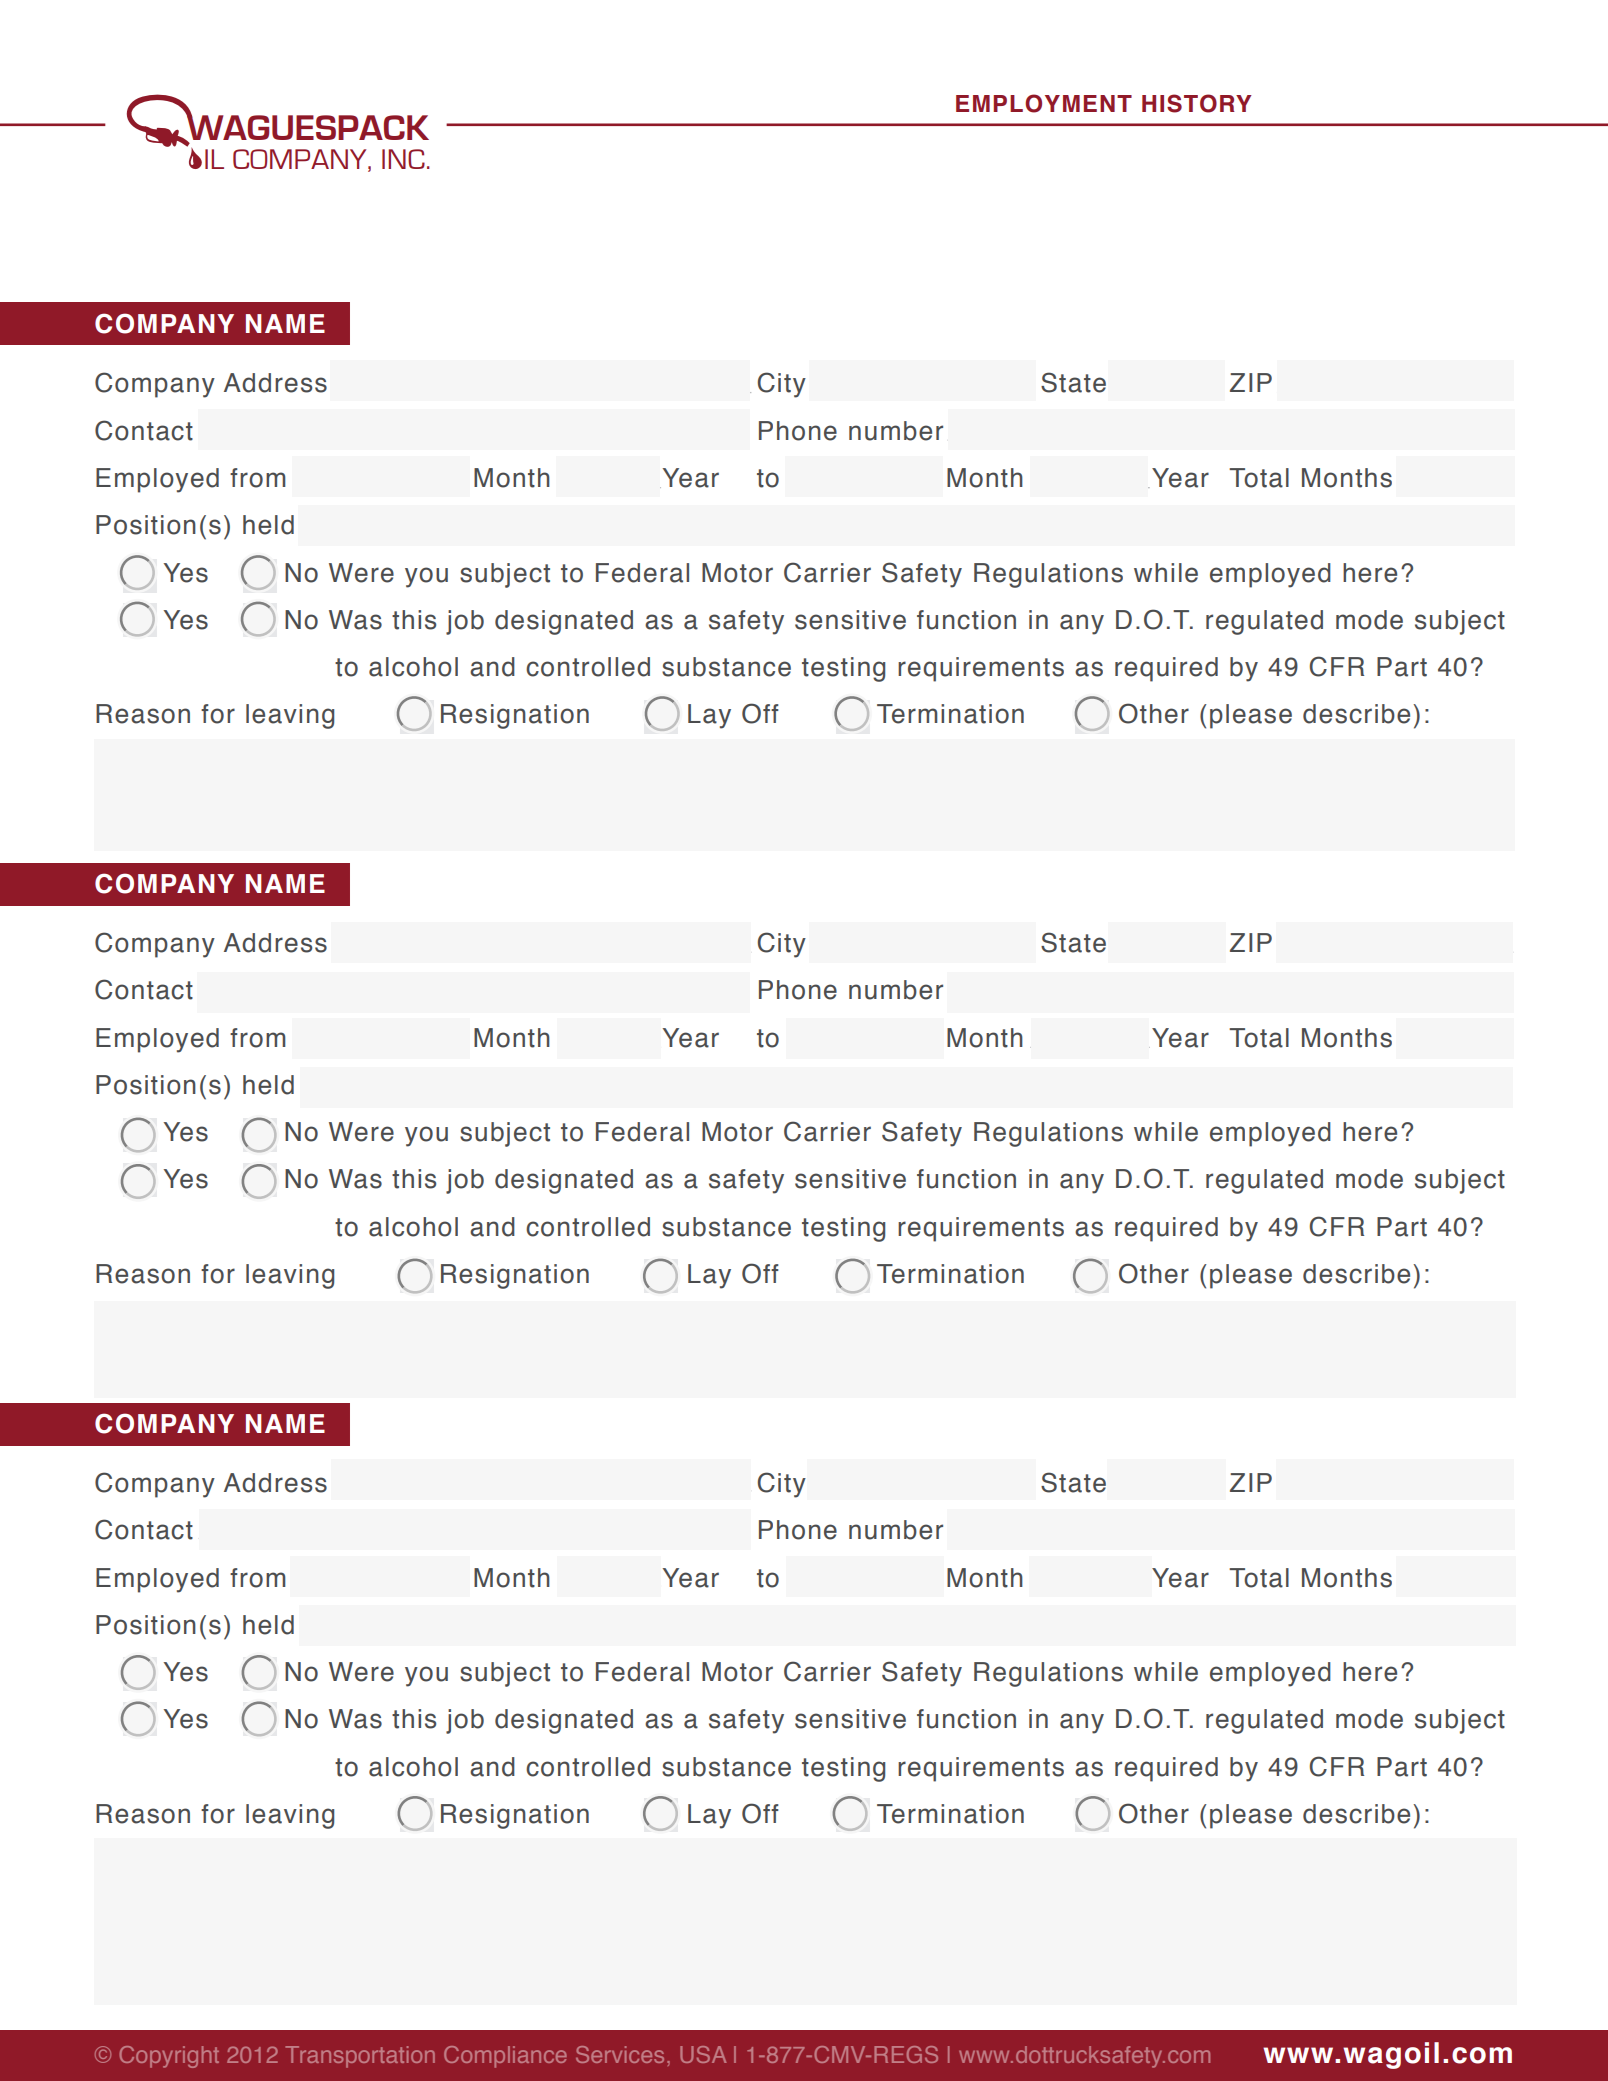  I want to click on USA, so click(703, 2054).
